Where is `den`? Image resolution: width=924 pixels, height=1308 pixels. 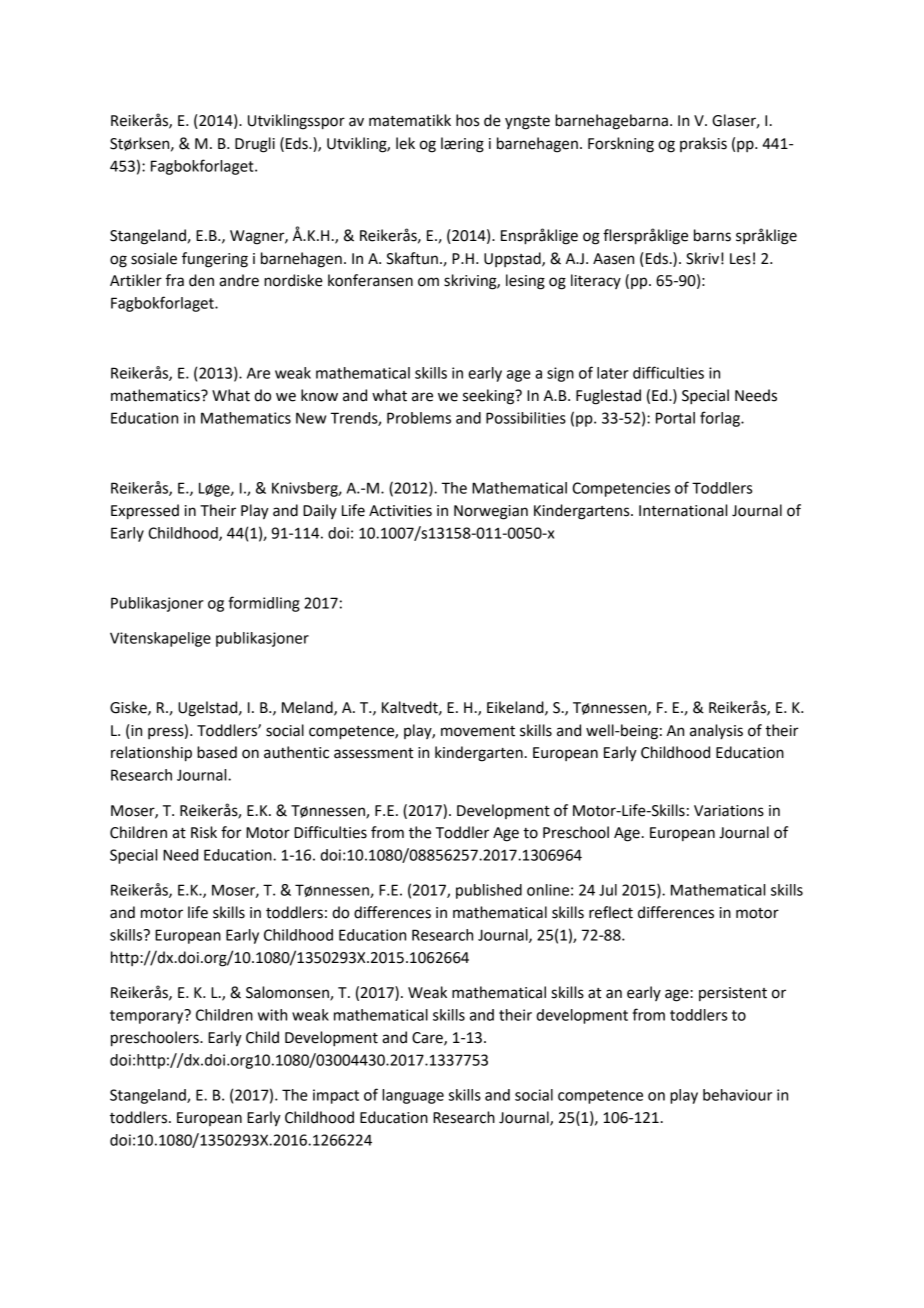
den is located at coordinates (201, 280).
